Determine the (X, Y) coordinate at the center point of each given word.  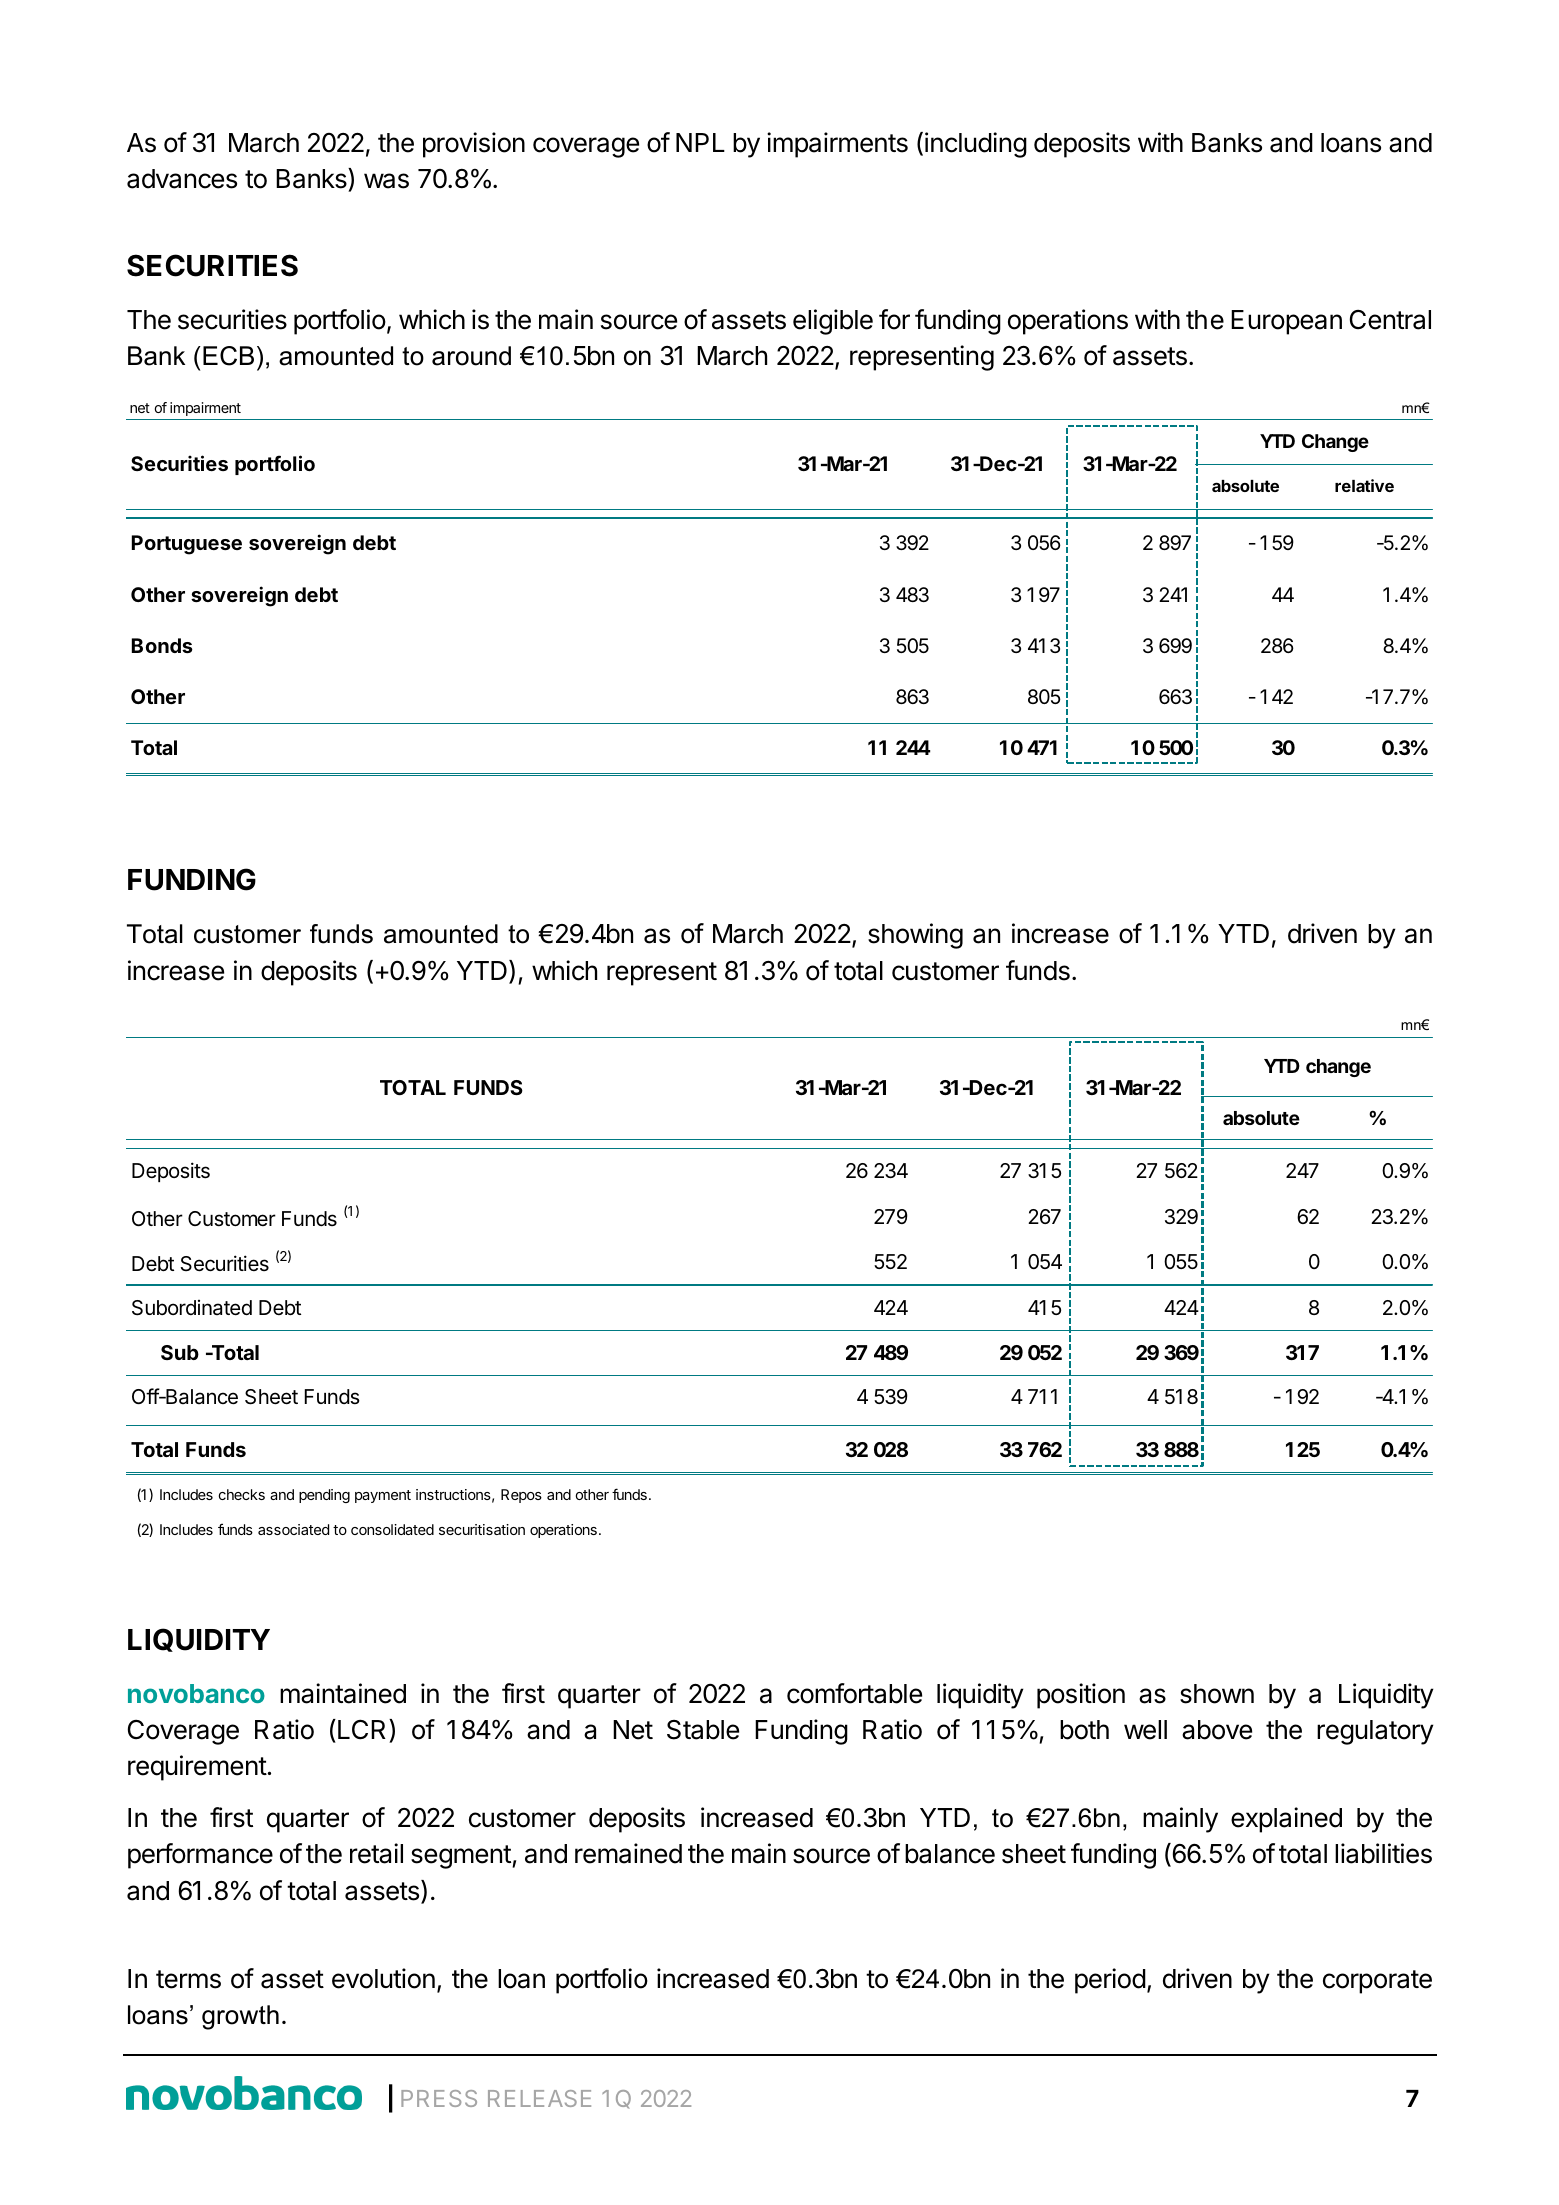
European (1286, 322)
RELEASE (539, 2098)
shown (1217, 1694)
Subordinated (192, 1308)
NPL (700, 142)
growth (240, 2017)
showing (915, 936)
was (386, 181)
